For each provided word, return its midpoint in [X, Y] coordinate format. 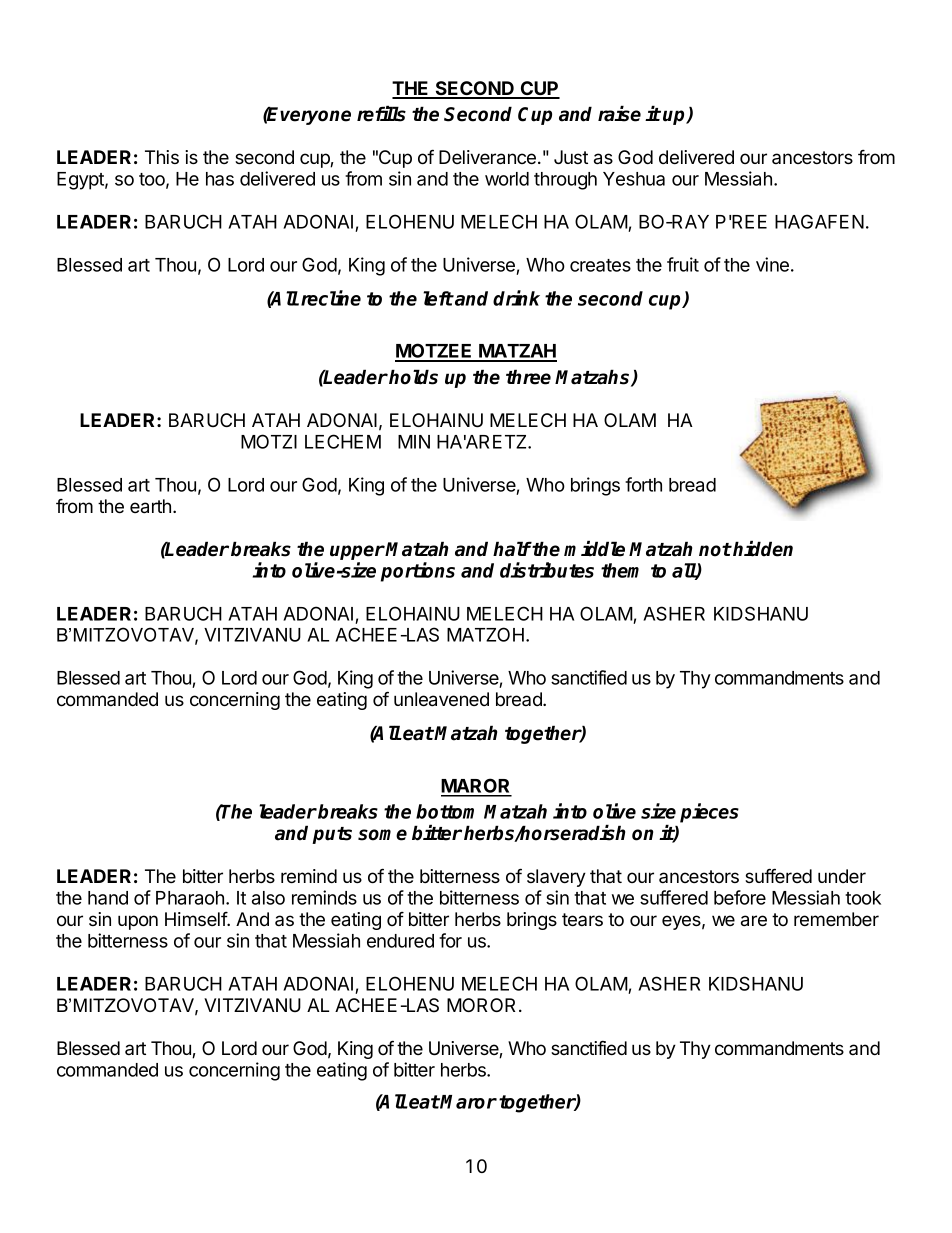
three [528, 377]
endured [400, 941]
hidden [763, 549]
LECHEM [343, 441]
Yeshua [634, 179]
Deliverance [487, 157]
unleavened [441, 699]
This [162, 157]
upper [357, 552]
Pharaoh [190, 898]
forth [643, 484]
